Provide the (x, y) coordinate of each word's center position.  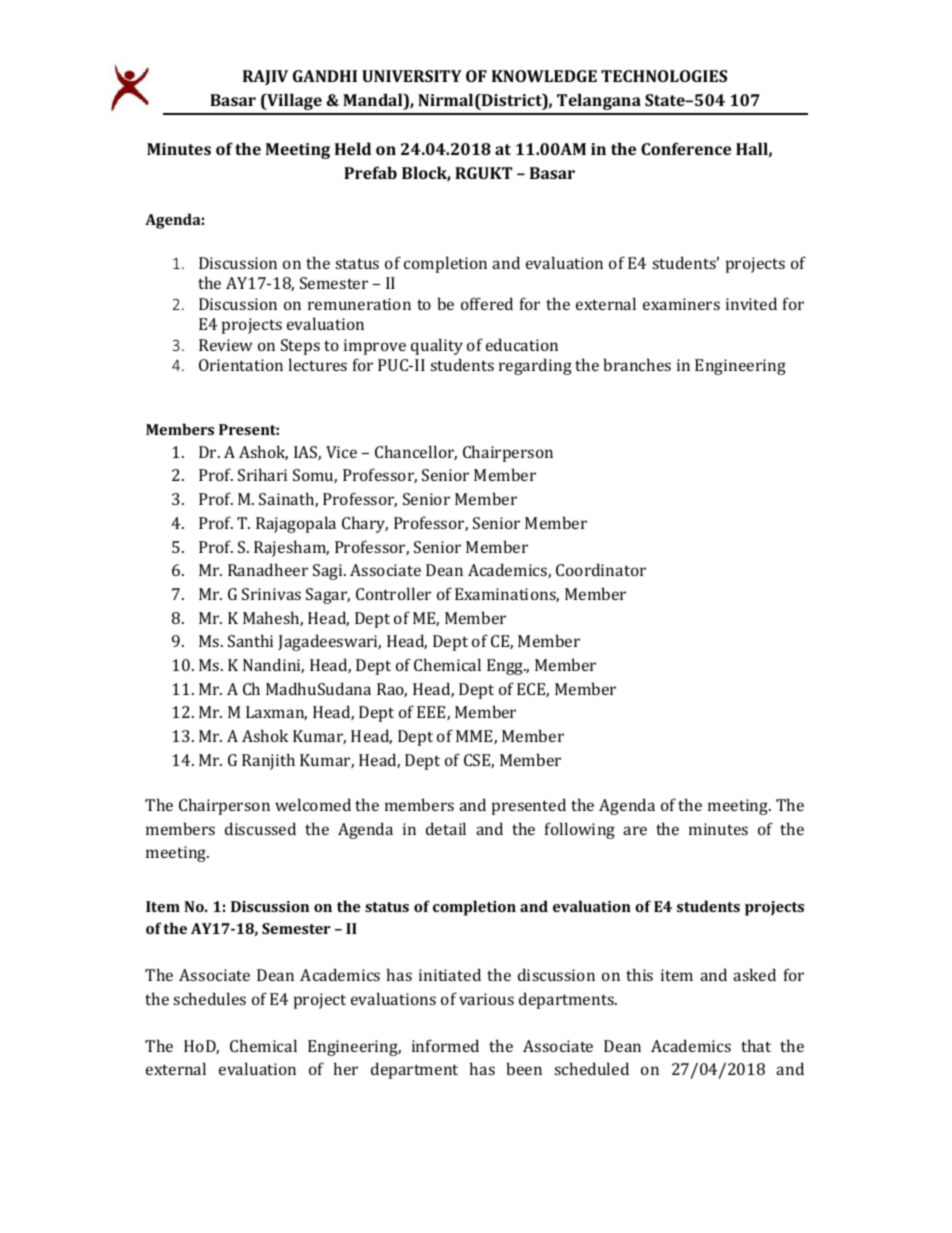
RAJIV (265, 77)
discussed (260, 828)
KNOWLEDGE (544, 76)
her (346, 1068)
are (635, 830)
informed (445, 1045)
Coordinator (601, 569)
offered (487, 303)
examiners (681, 304)
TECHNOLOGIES (664, 76)
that (756, 1045)
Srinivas (271, 594)
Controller (393, 593)
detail (446, 828)
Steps (300, 347)
